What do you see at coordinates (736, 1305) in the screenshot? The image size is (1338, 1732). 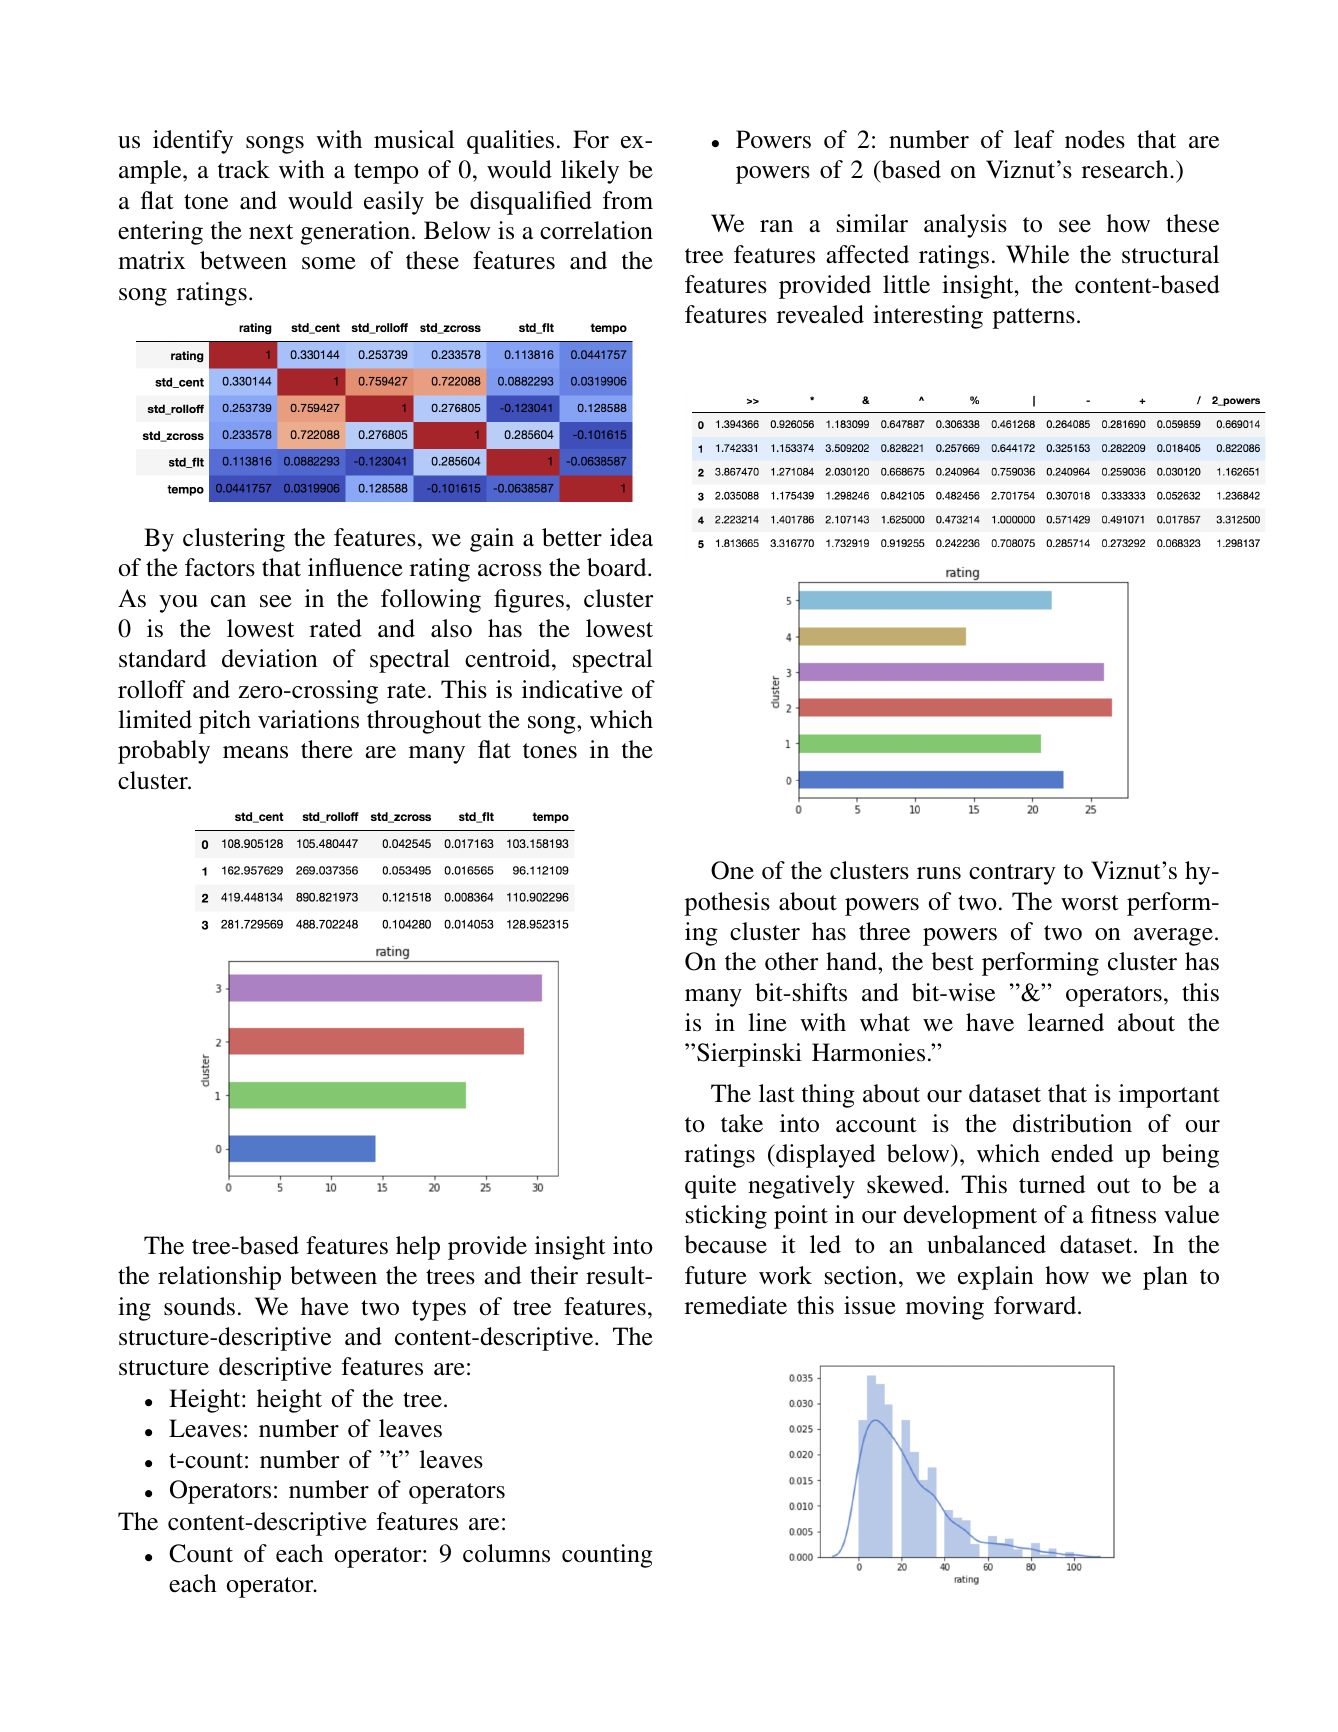 I see `remediate` at bounding box center [736, 1305].
